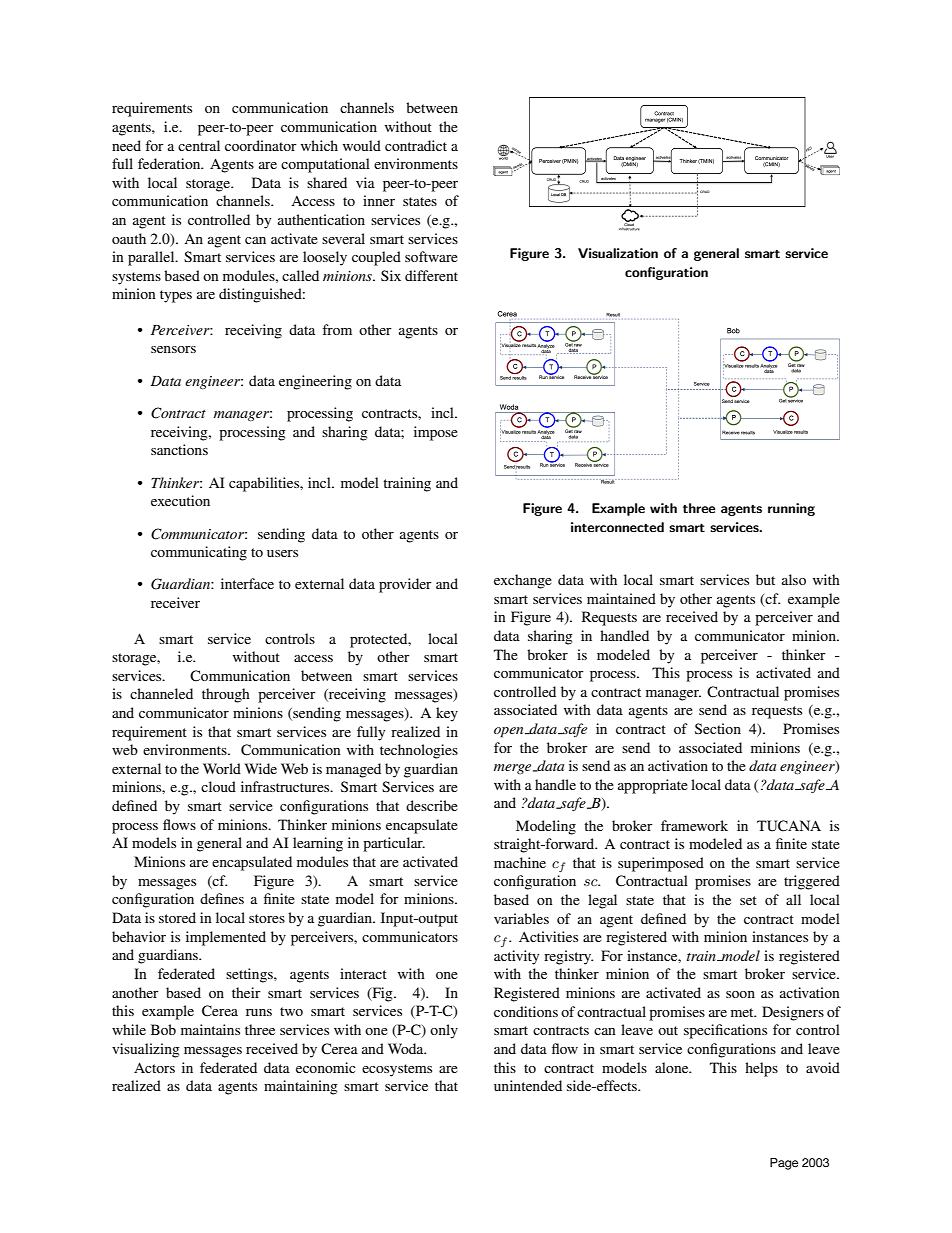  I want to click on federation, so click(170, 163).
